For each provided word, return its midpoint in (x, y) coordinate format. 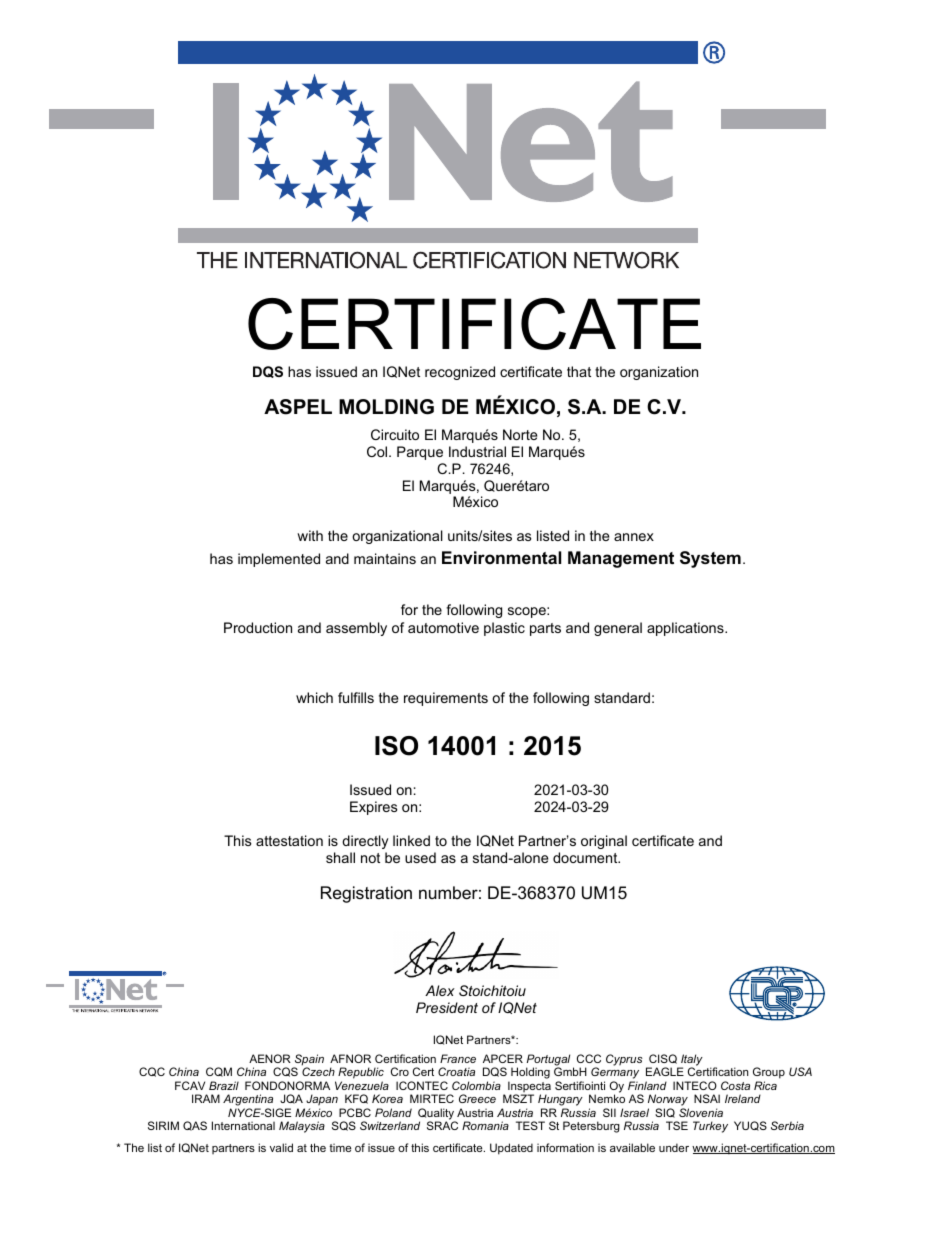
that (579, 371)
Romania (485, 1125)
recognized (460, 373)
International (243, 1125)
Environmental (501, 558)
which (314, 697)
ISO (396, 746)
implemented (279, 560)
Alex (440, 990)
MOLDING (386, 407)
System (710, 559)
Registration (366, 894)
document (586, 857)
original (604, 842)
